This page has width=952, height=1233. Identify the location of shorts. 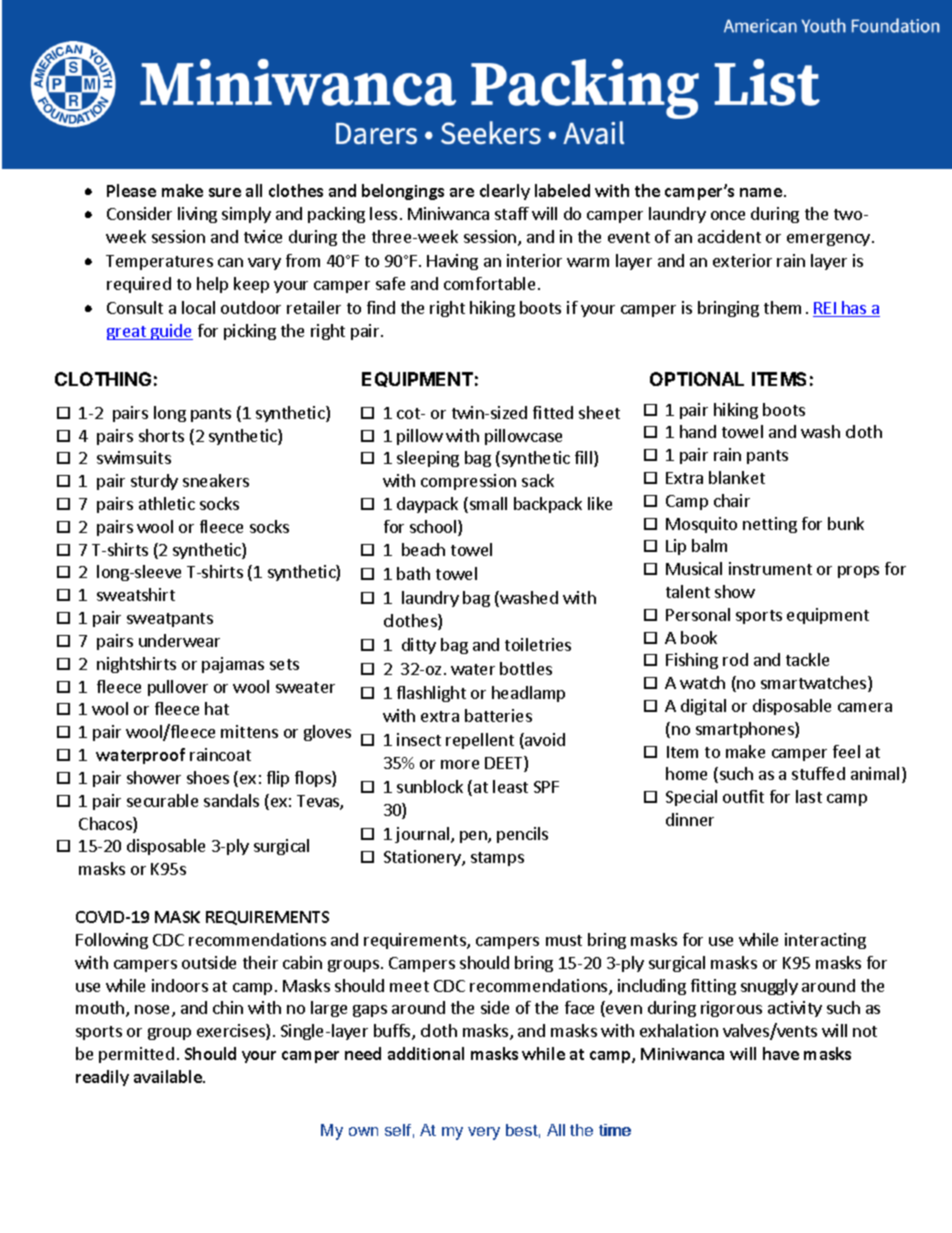
(161, 435).
